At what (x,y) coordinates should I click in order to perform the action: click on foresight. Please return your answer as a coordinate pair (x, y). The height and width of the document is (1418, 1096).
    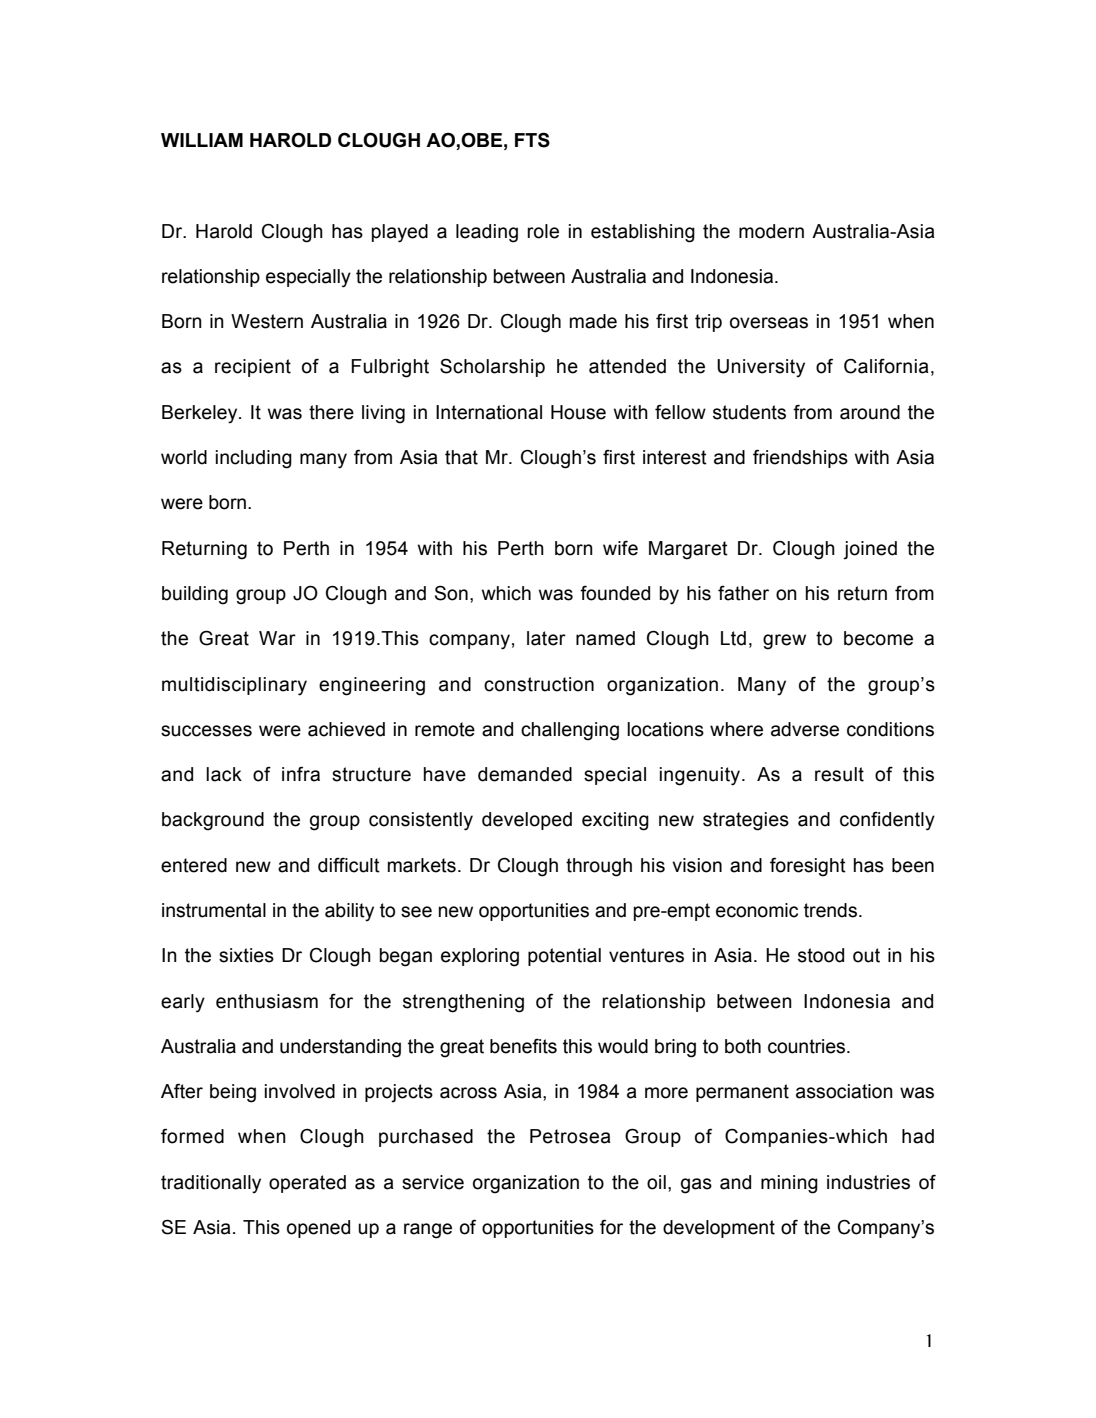
    Looking at the image, I should click on (808, 867).
